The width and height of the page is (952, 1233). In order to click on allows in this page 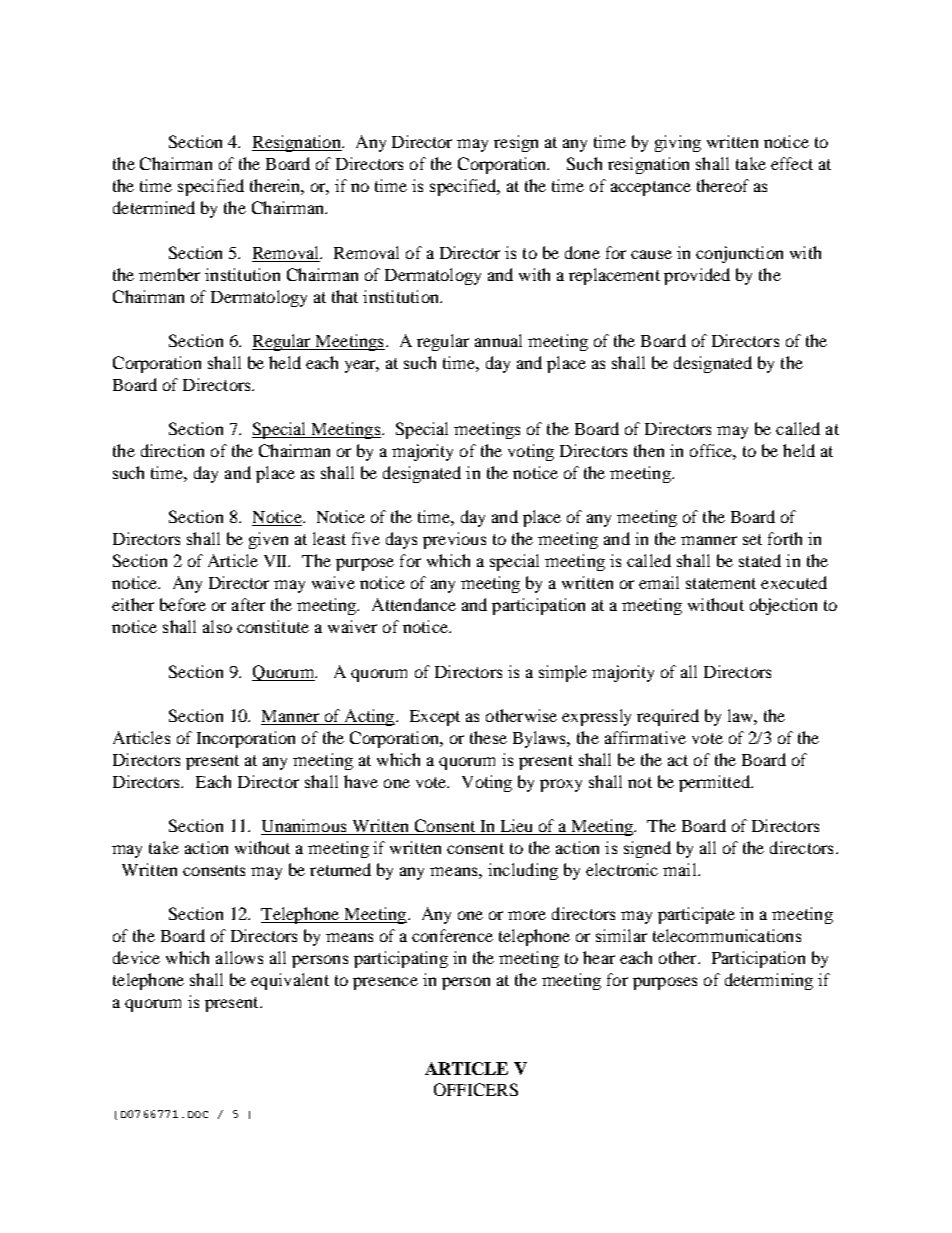, I will do `click(239, 957)`.
